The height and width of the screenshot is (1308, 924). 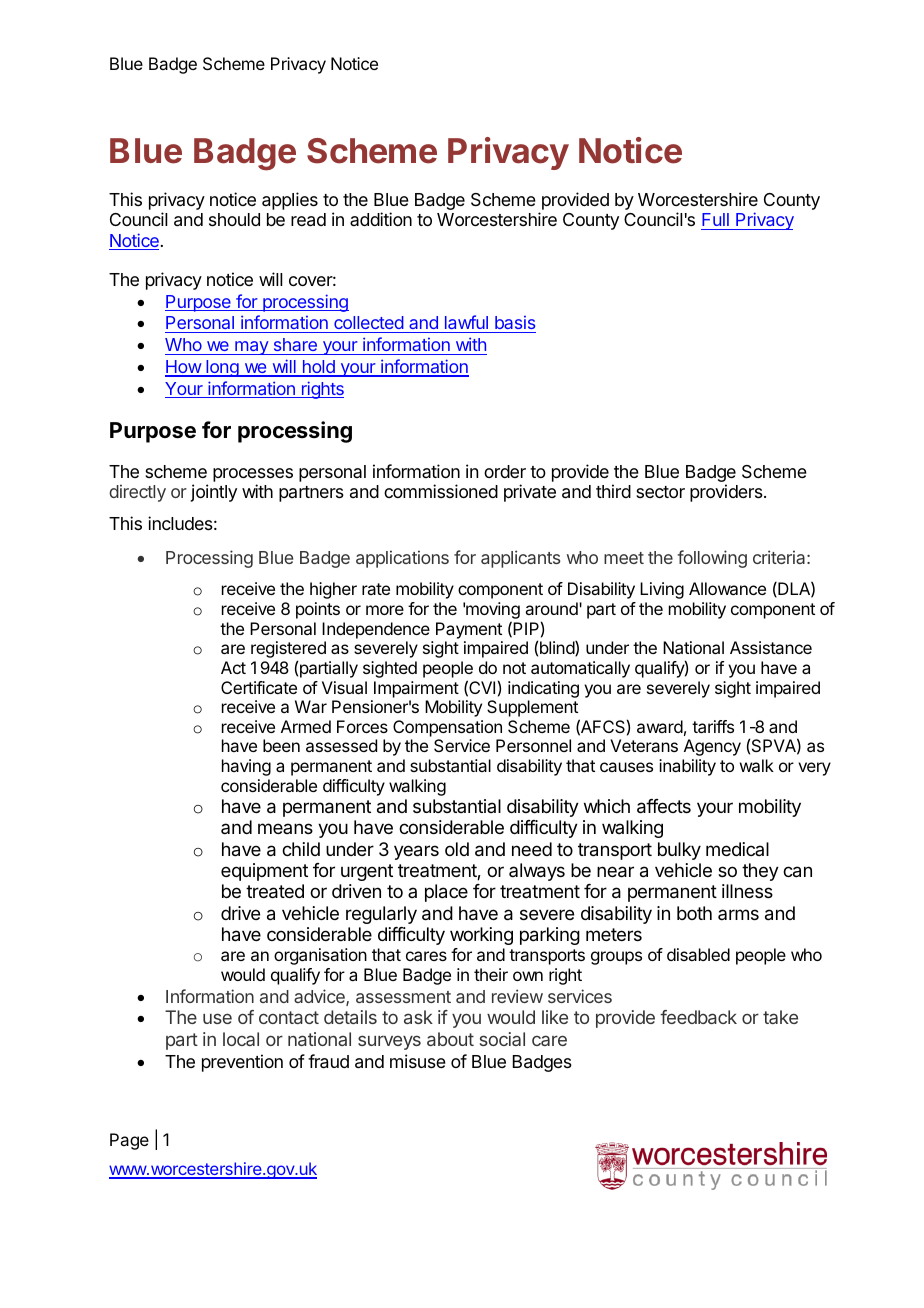 What do you see at coordinates (715, 219) in the screenshot?
I see `Full` at bounding box center [715, 219].
